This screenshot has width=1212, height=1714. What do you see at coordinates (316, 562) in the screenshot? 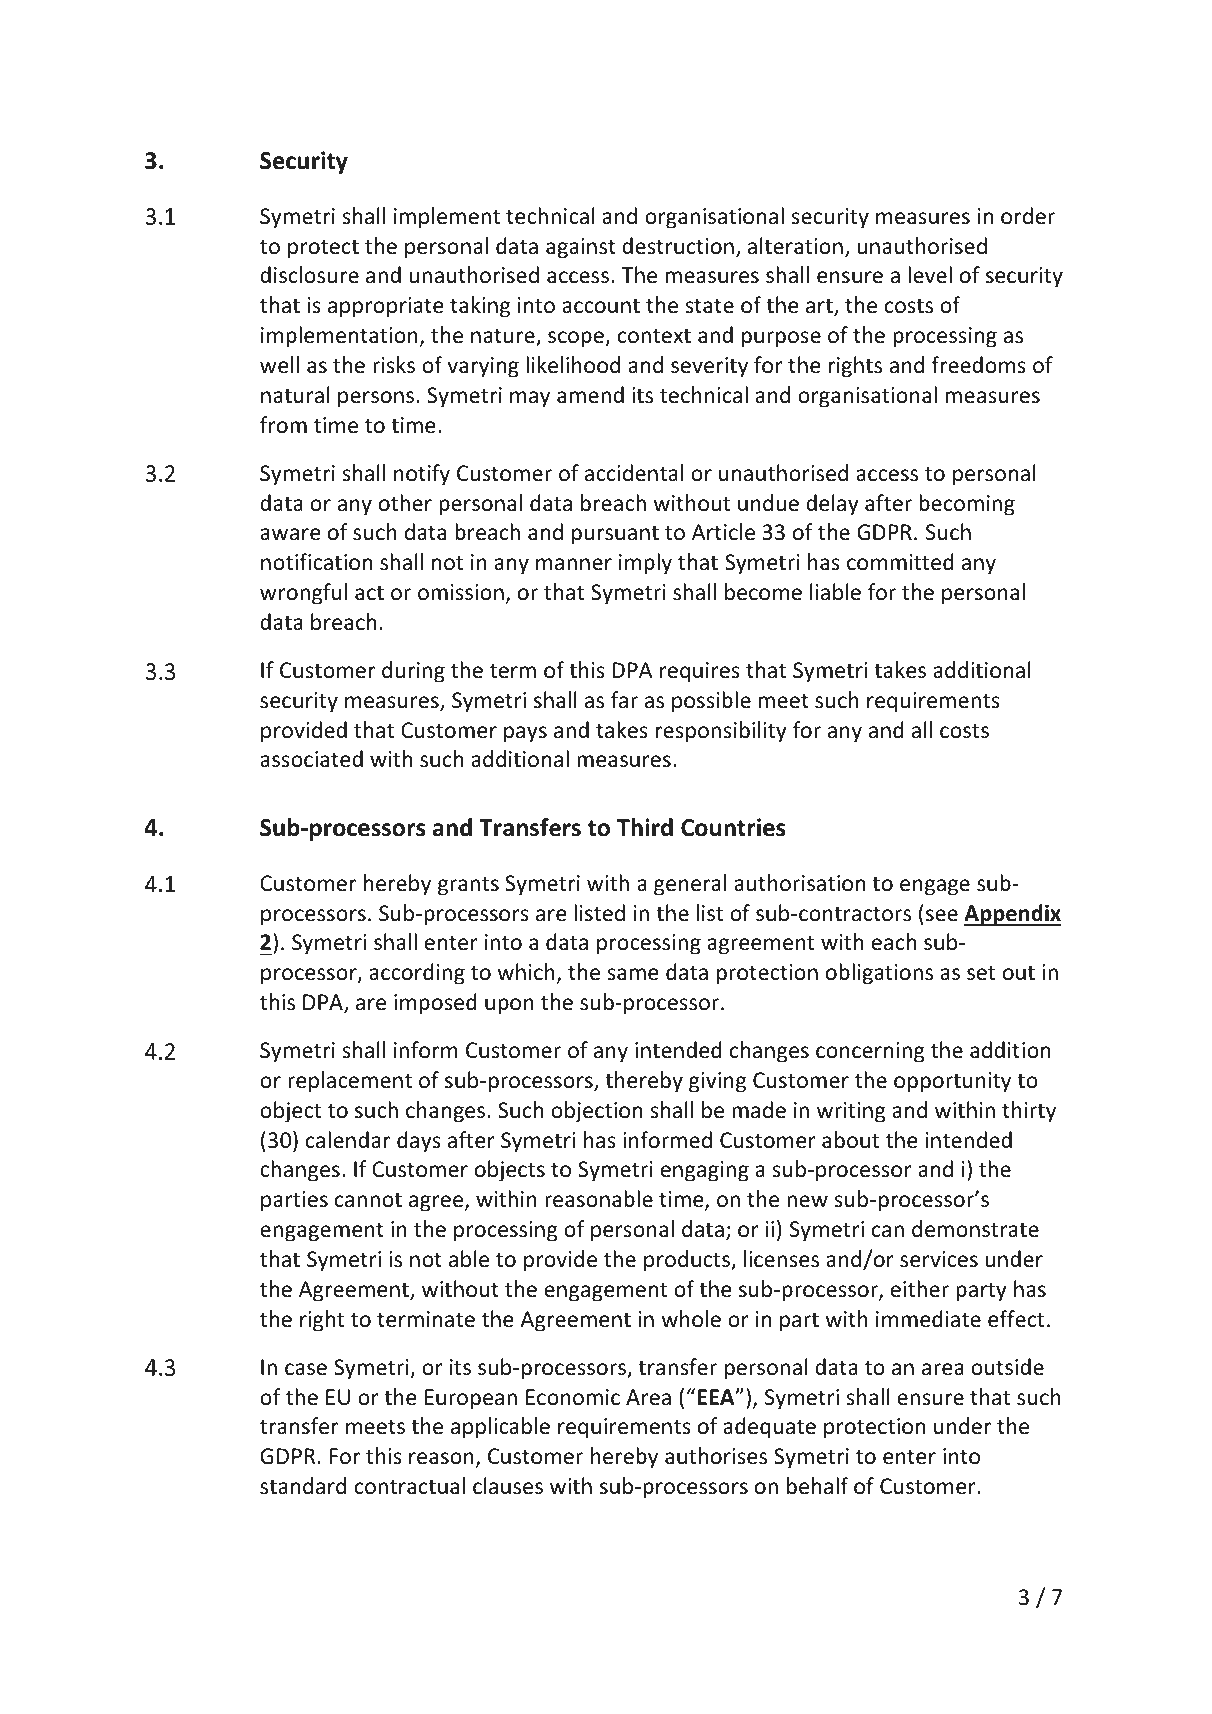
I see `notification` at bounding box center [316, 562].
